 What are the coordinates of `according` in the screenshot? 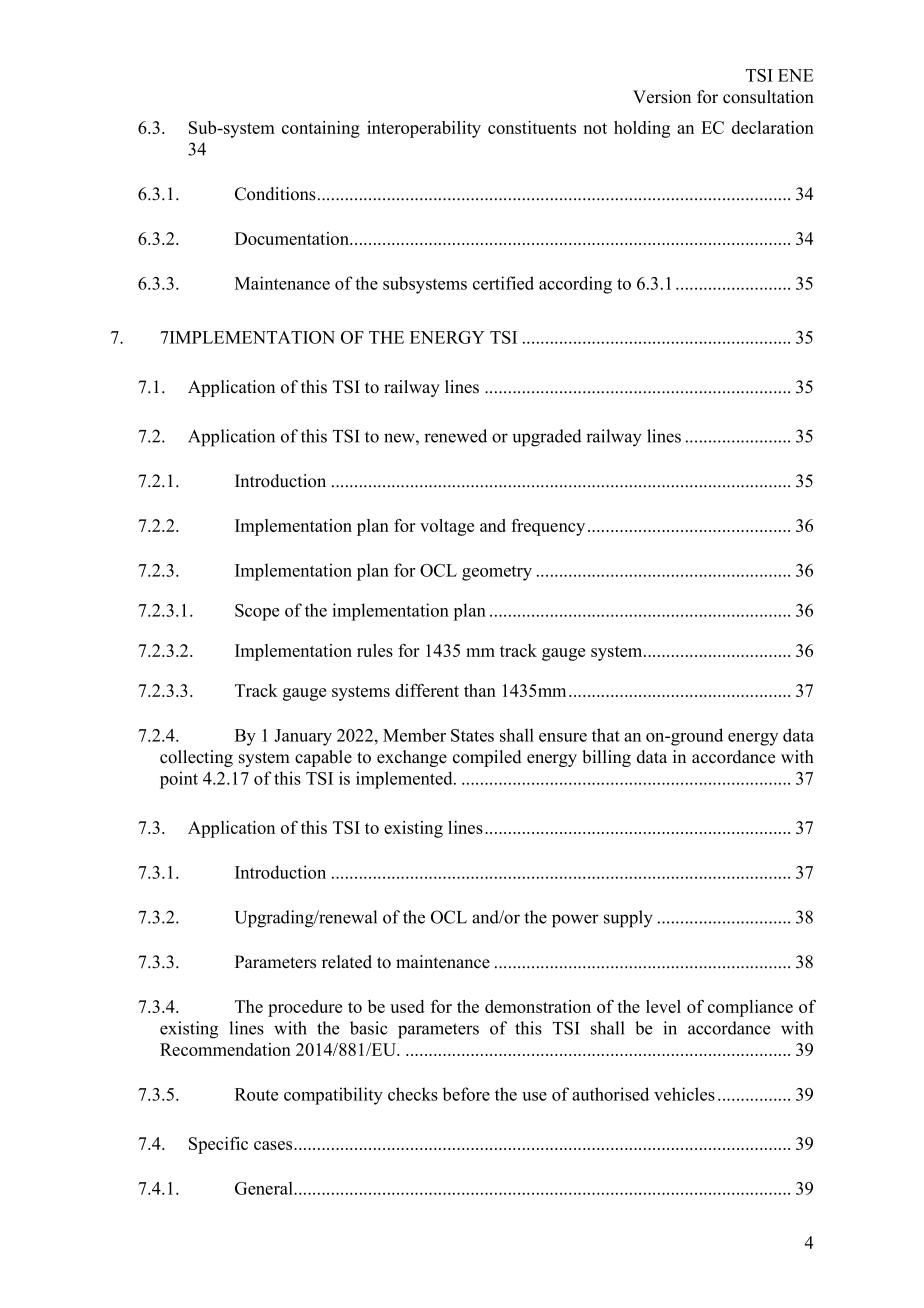 It's located at (575, 285).
